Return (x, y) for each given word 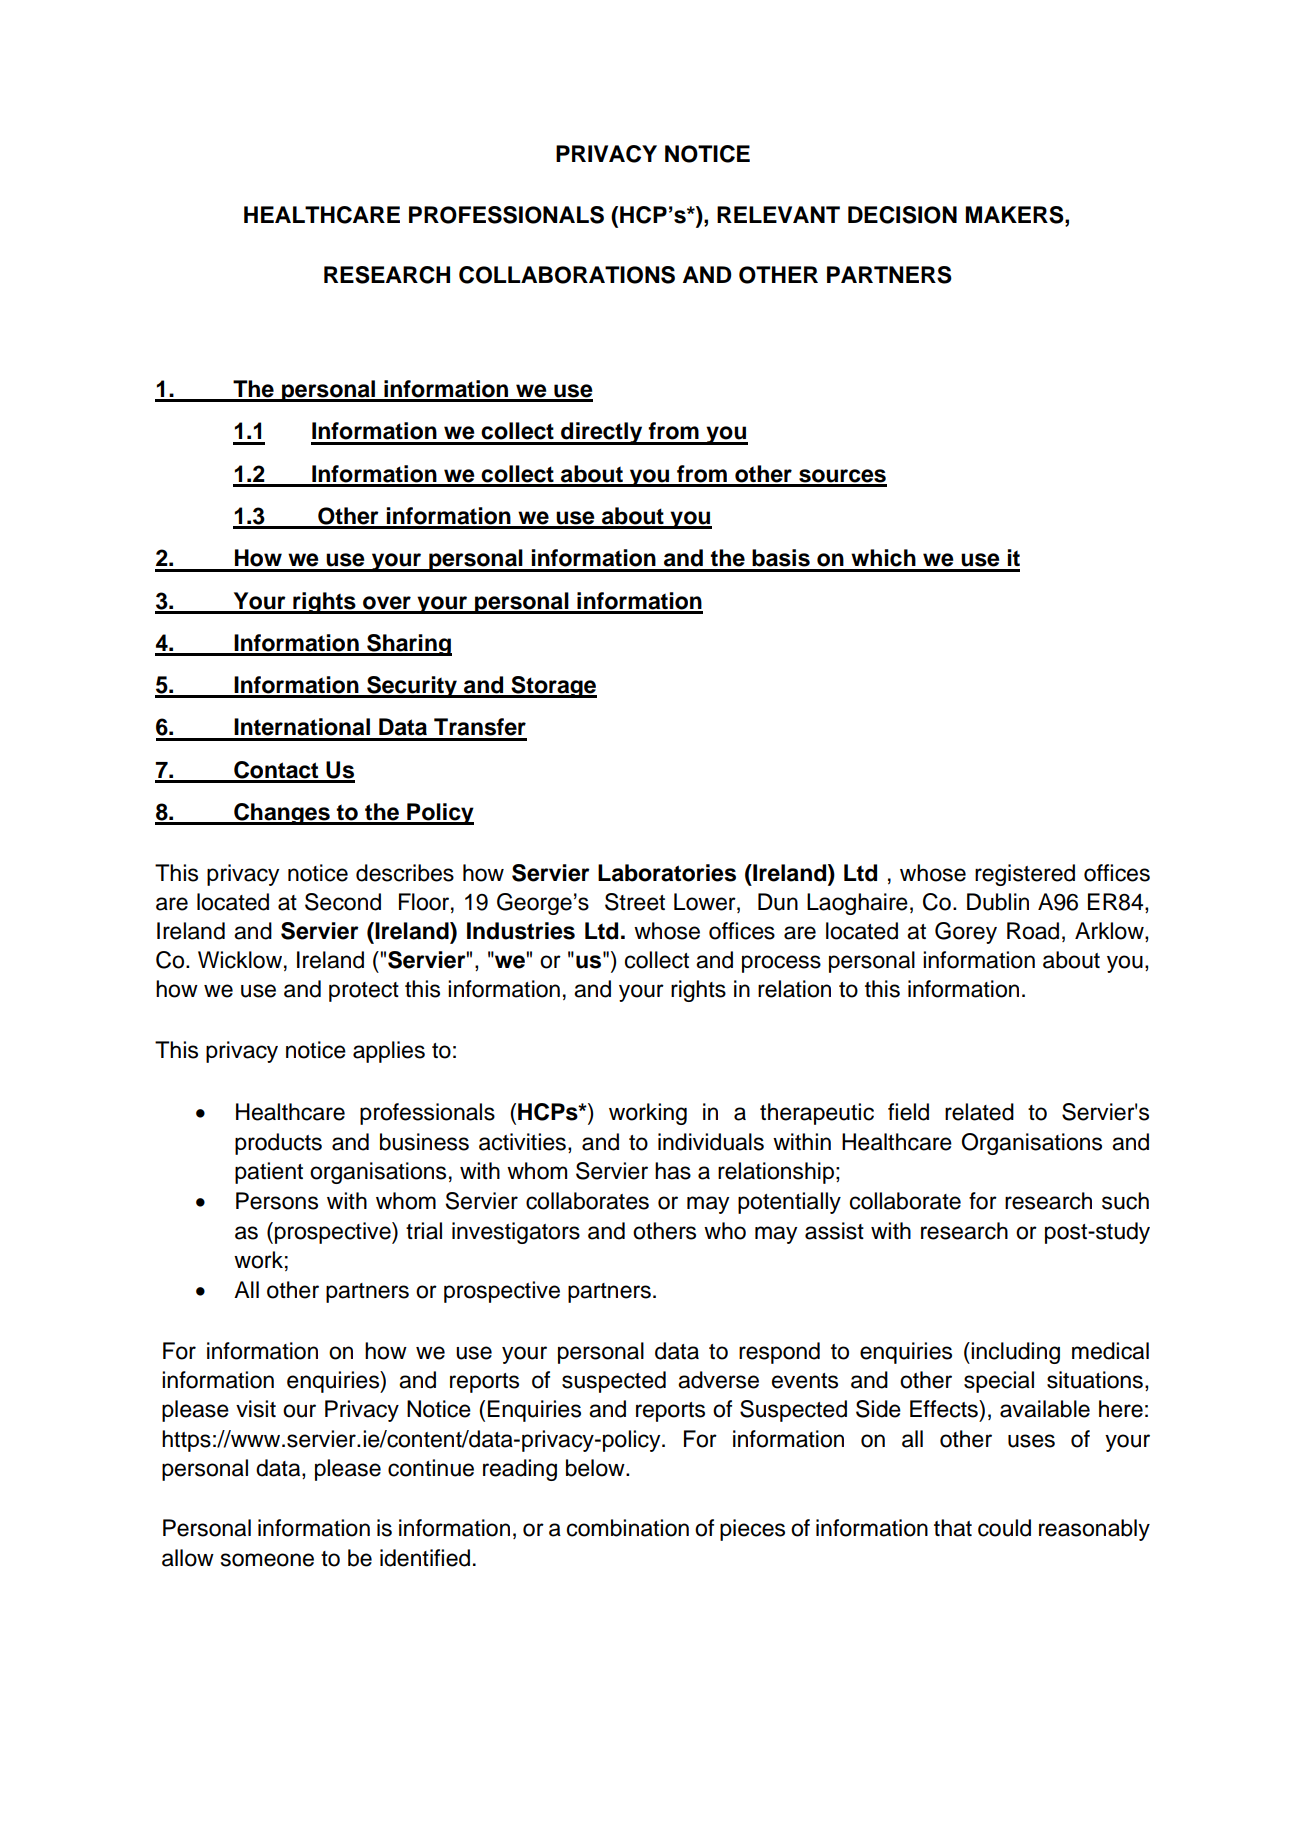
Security (412, 687)
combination (628, 1528)
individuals (711, 1142)
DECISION (902, 215)
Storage (553, 687)
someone (267, 1560)
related (979, 1112)
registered (1025, 875)
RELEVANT (778, 214)
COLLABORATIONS (567, 275)
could (1004, 1528)
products (278, 1144)
